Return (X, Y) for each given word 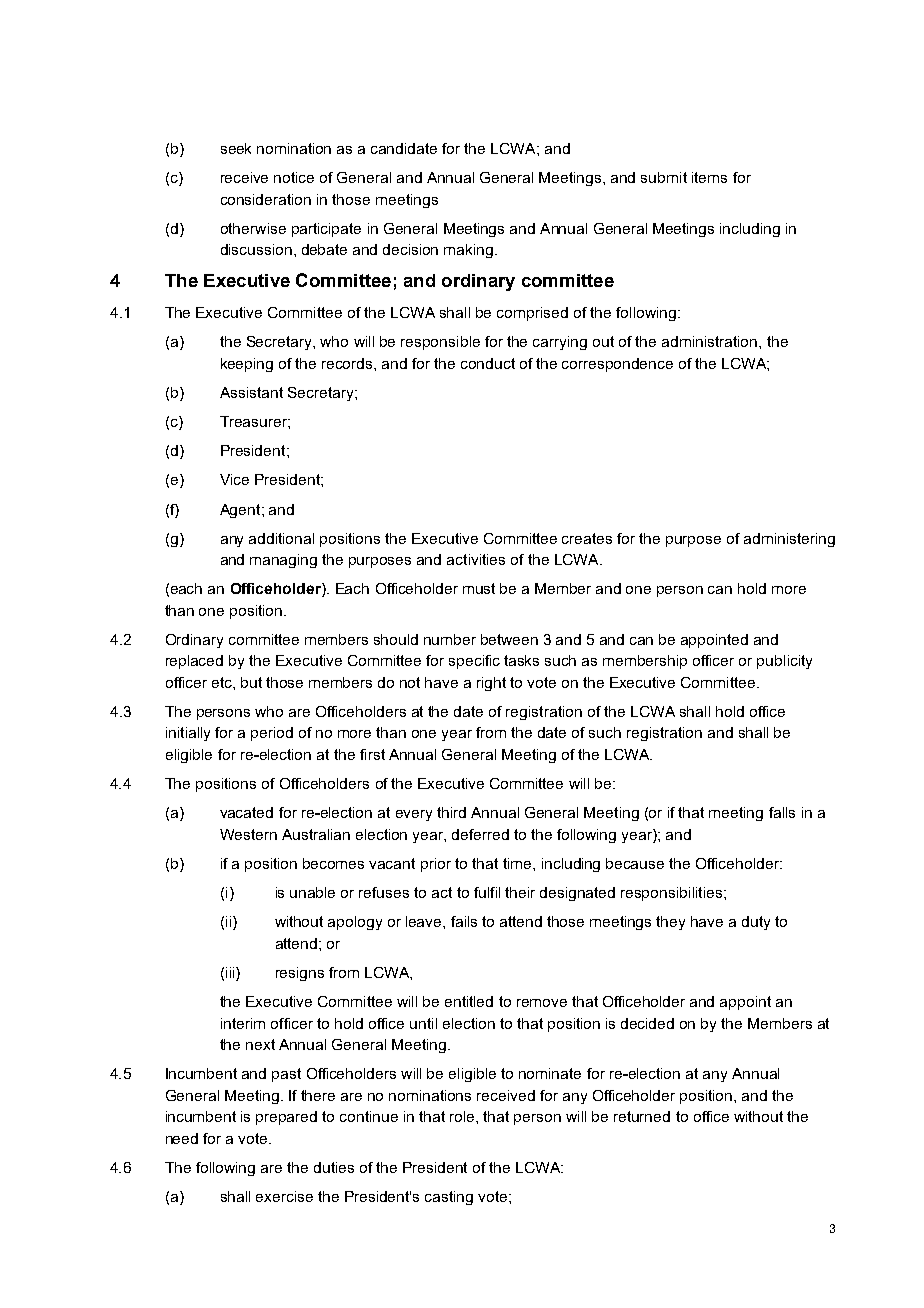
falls (782, 812)
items (709, 177)
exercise (284, 1196)
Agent (241, 511)
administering (789, 540)
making (470, 251)
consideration (266, 199)
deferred (480, 834)
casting (449, 1198)
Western (248, 834)
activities (476, 559)
